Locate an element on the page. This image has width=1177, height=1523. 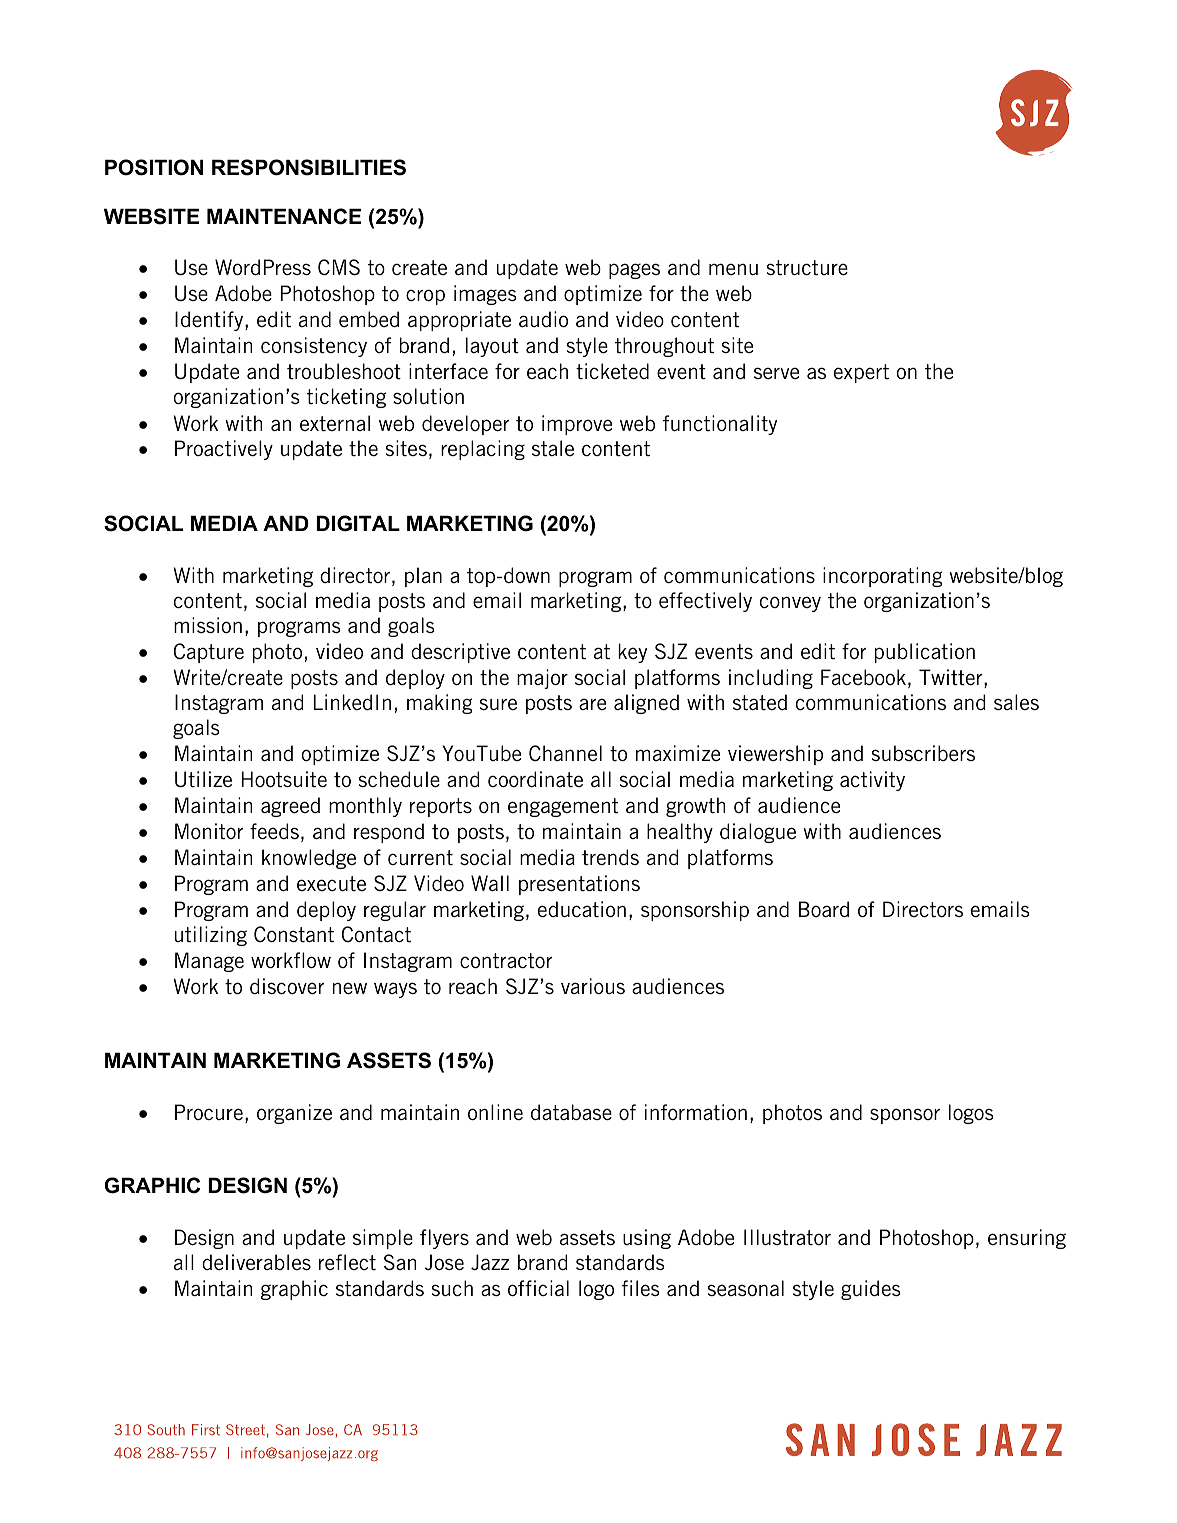
incorporating is located at coordinates (882, 577).
